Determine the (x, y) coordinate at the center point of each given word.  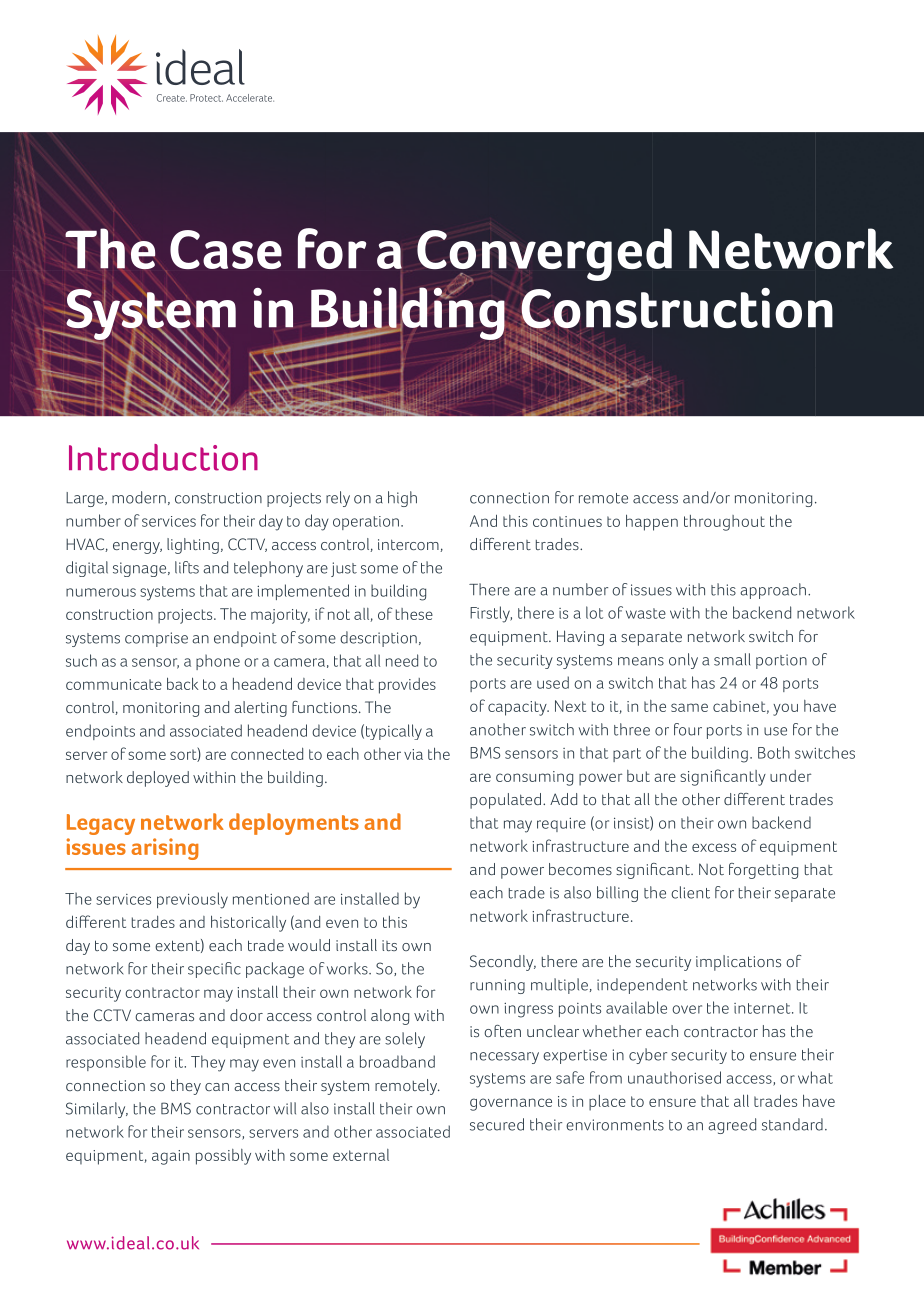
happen (652, 522)
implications (738, 963)
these (414, 614)
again (171, 1157)
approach (773, 591)
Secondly (503, 963)
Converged (544, 255)
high (402, 499)
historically (248, 923)
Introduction (163, 457)
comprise (156, 639)
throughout (724, 523)
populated (505, 801)
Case (226, 249)
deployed (158, 779)
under (790, 776)
